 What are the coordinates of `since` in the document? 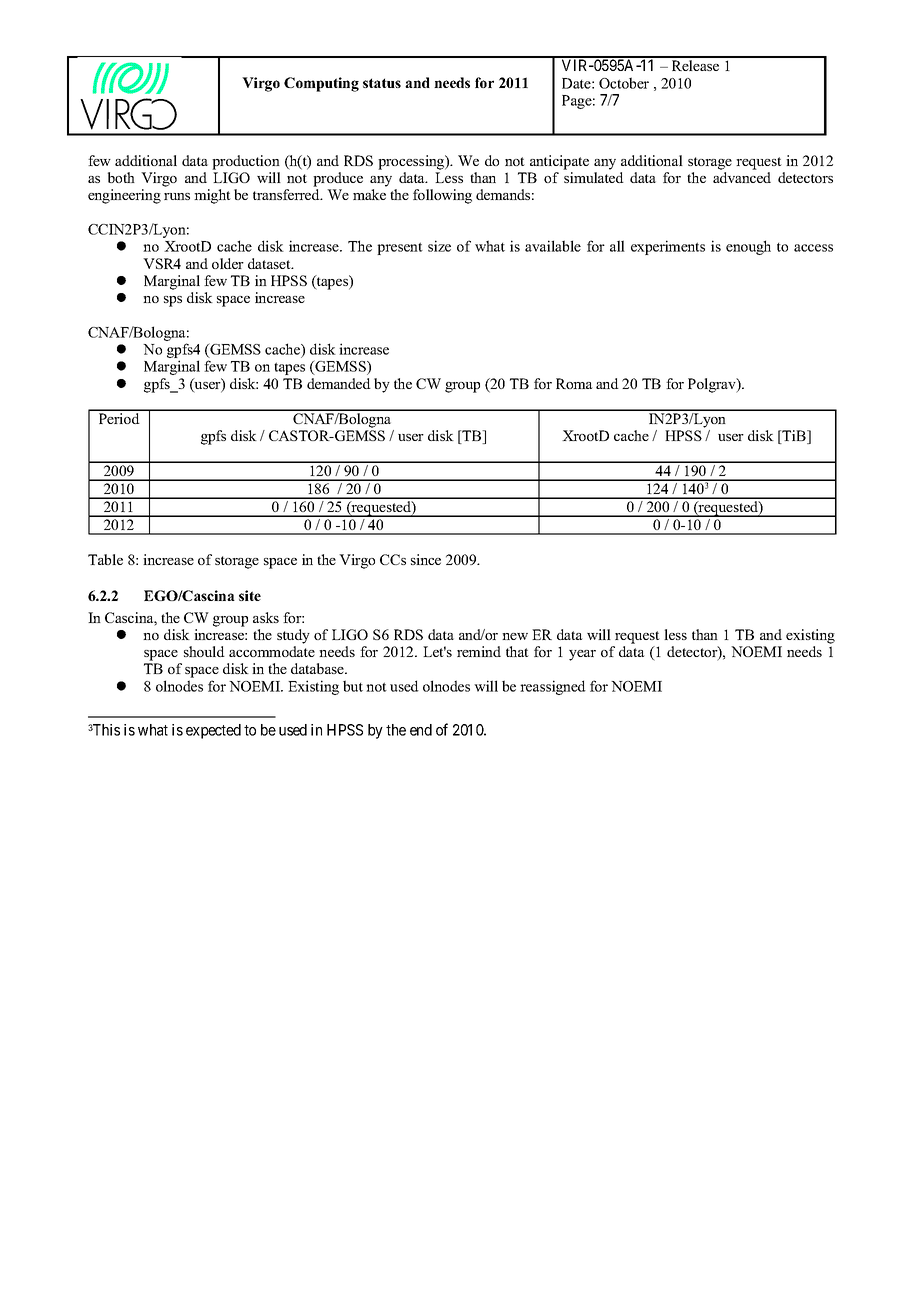 It's located at (426, 559).
